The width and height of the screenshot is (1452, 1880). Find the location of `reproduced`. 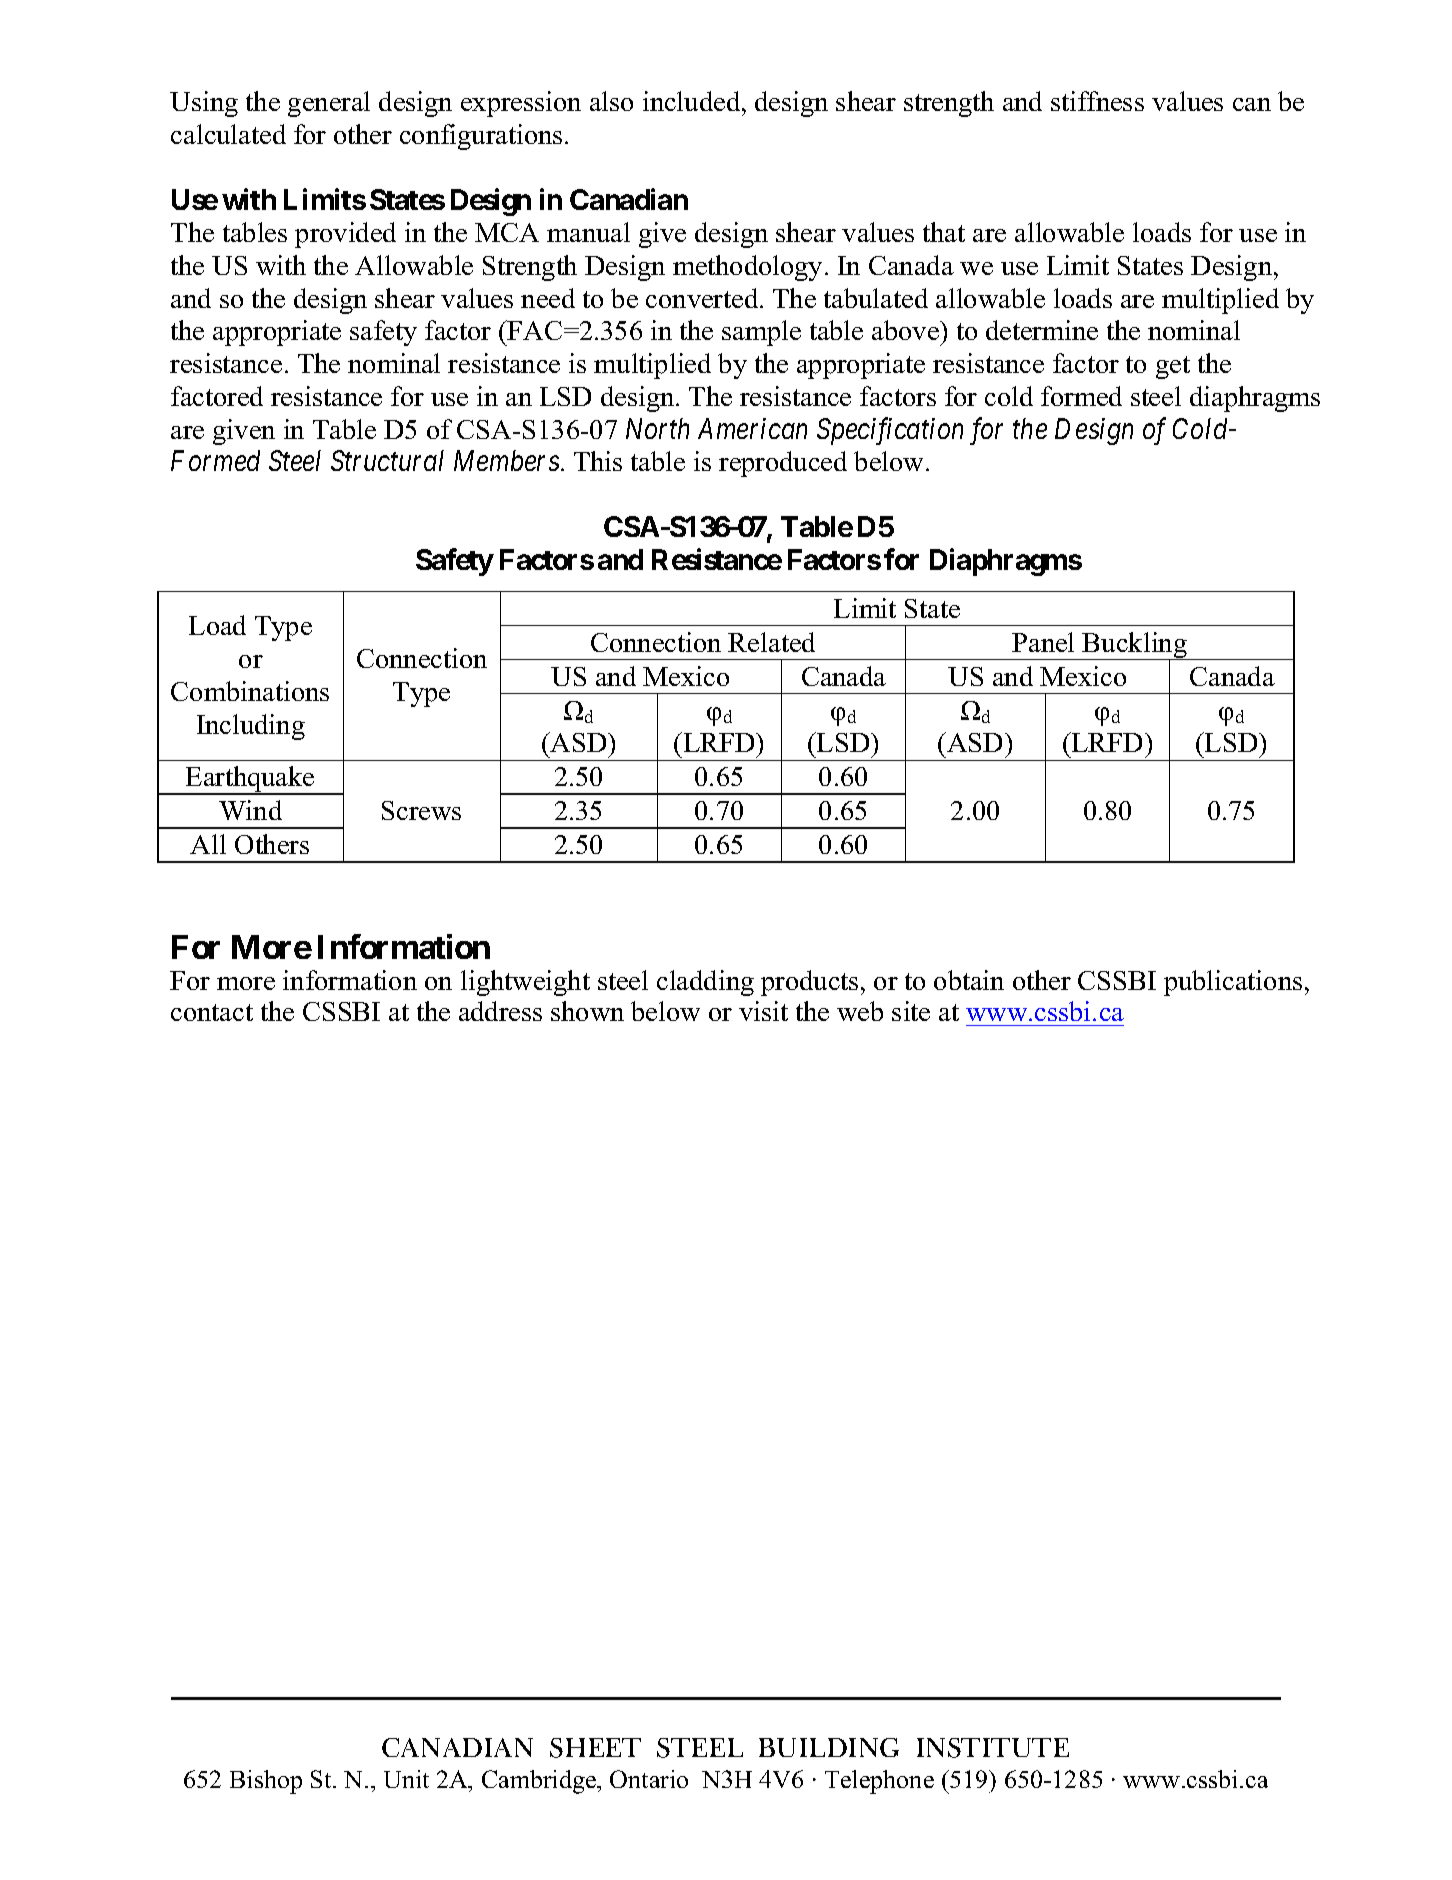

reproduced is located at coordinates (783, 464).
